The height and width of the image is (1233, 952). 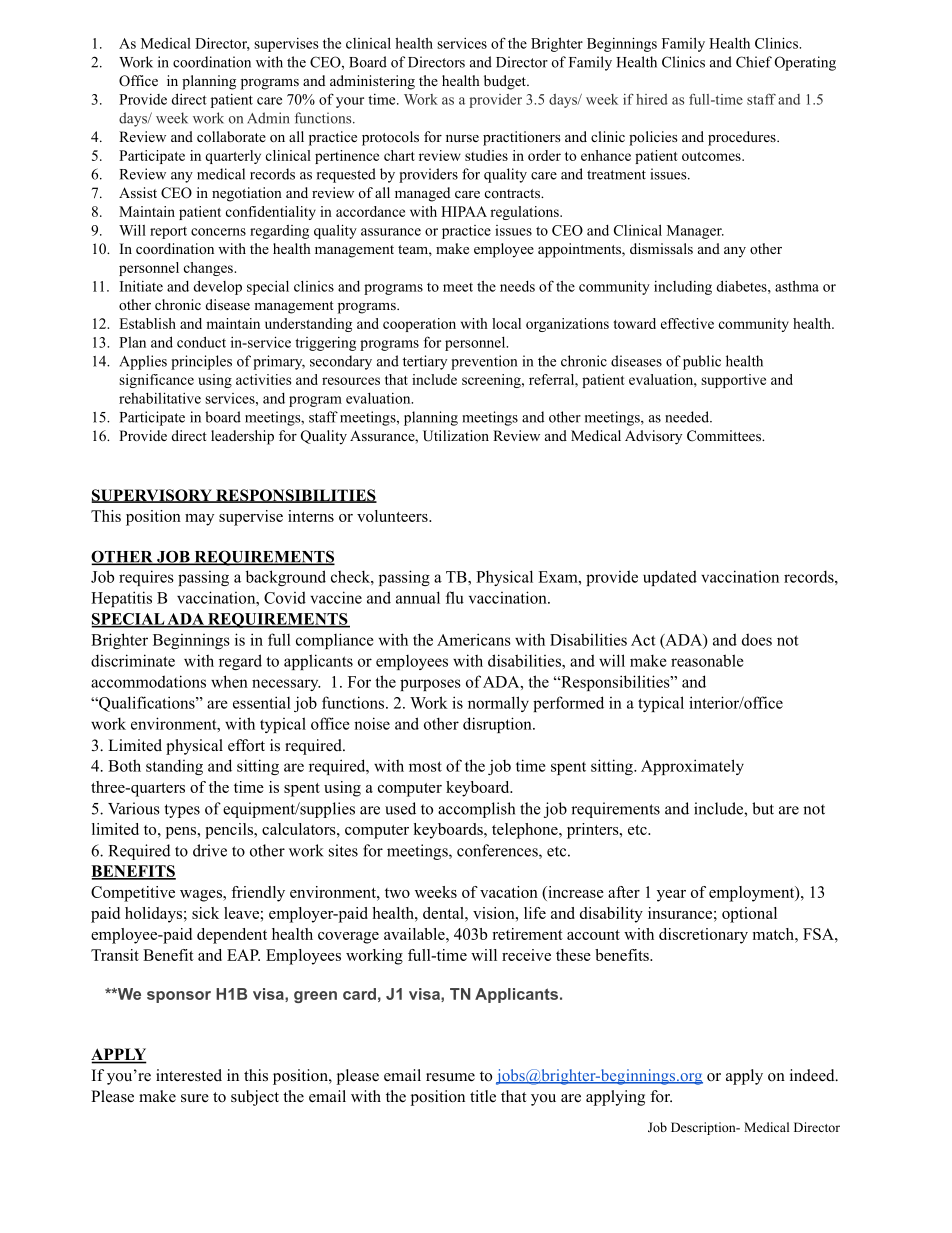 I want to click on interested, so click(x=189, y=1075).
